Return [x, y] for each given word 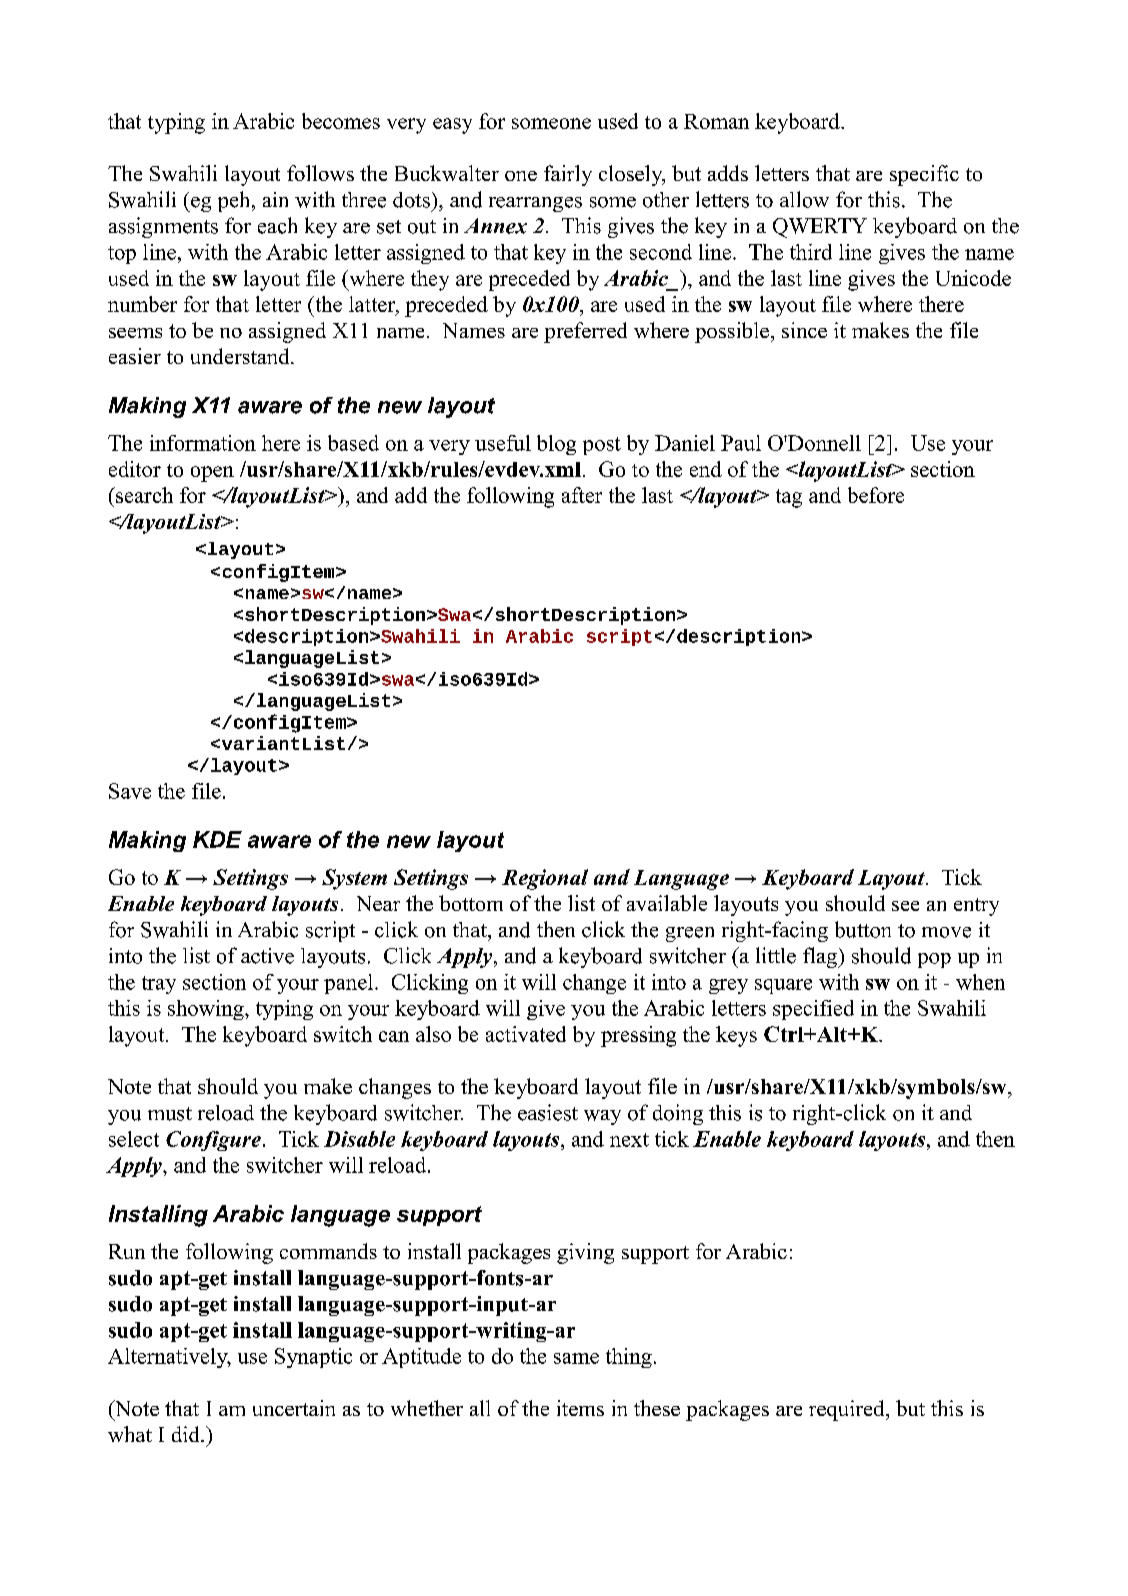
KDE [217, 839]
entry [976, 907]
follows [320, 173]
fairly [568, 175]
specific [924, 175]
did [187, 1434]
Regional [545, 879]
